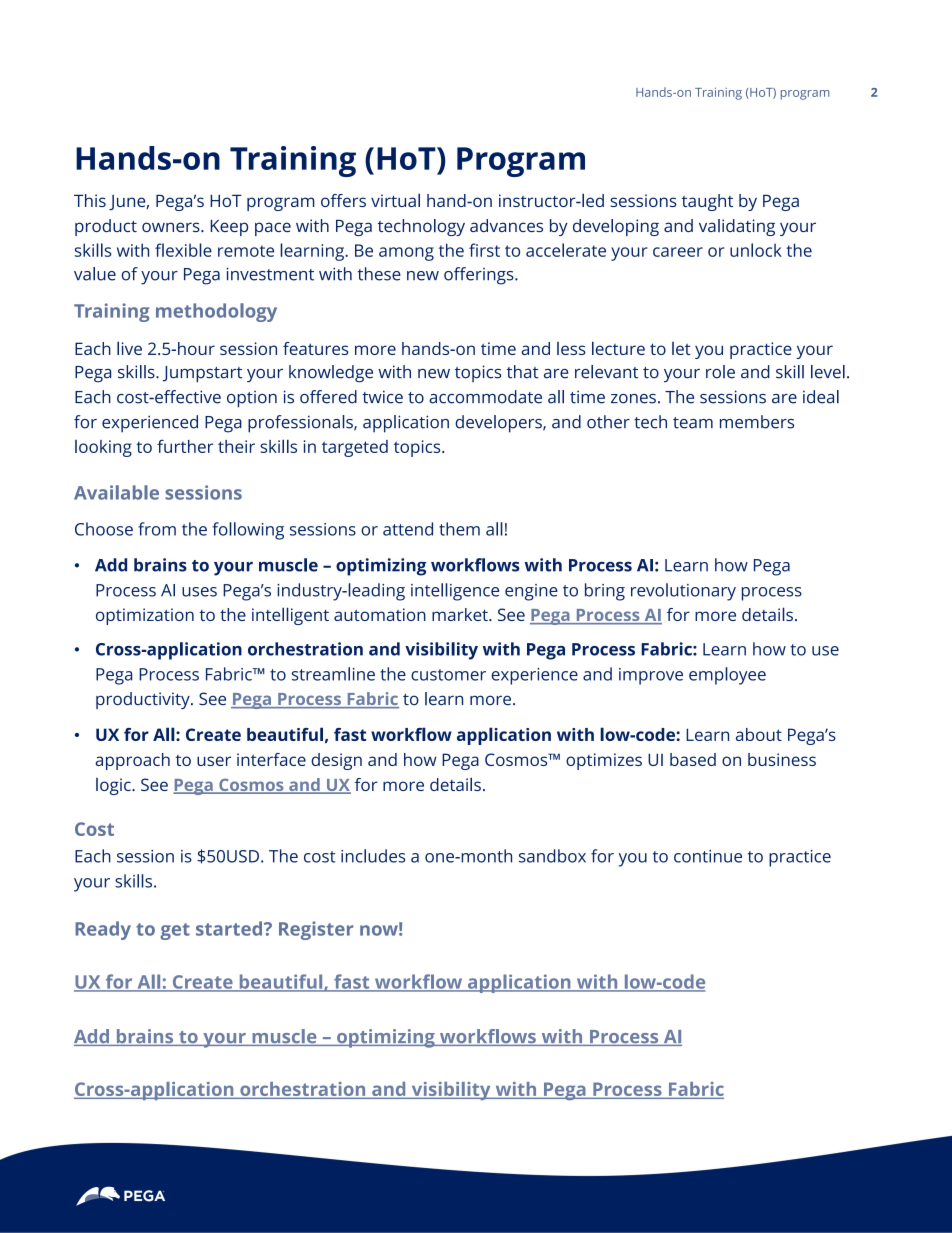 The width and height of the screenshot is (952, 1233). I want to click on role, so click(720, 372).
